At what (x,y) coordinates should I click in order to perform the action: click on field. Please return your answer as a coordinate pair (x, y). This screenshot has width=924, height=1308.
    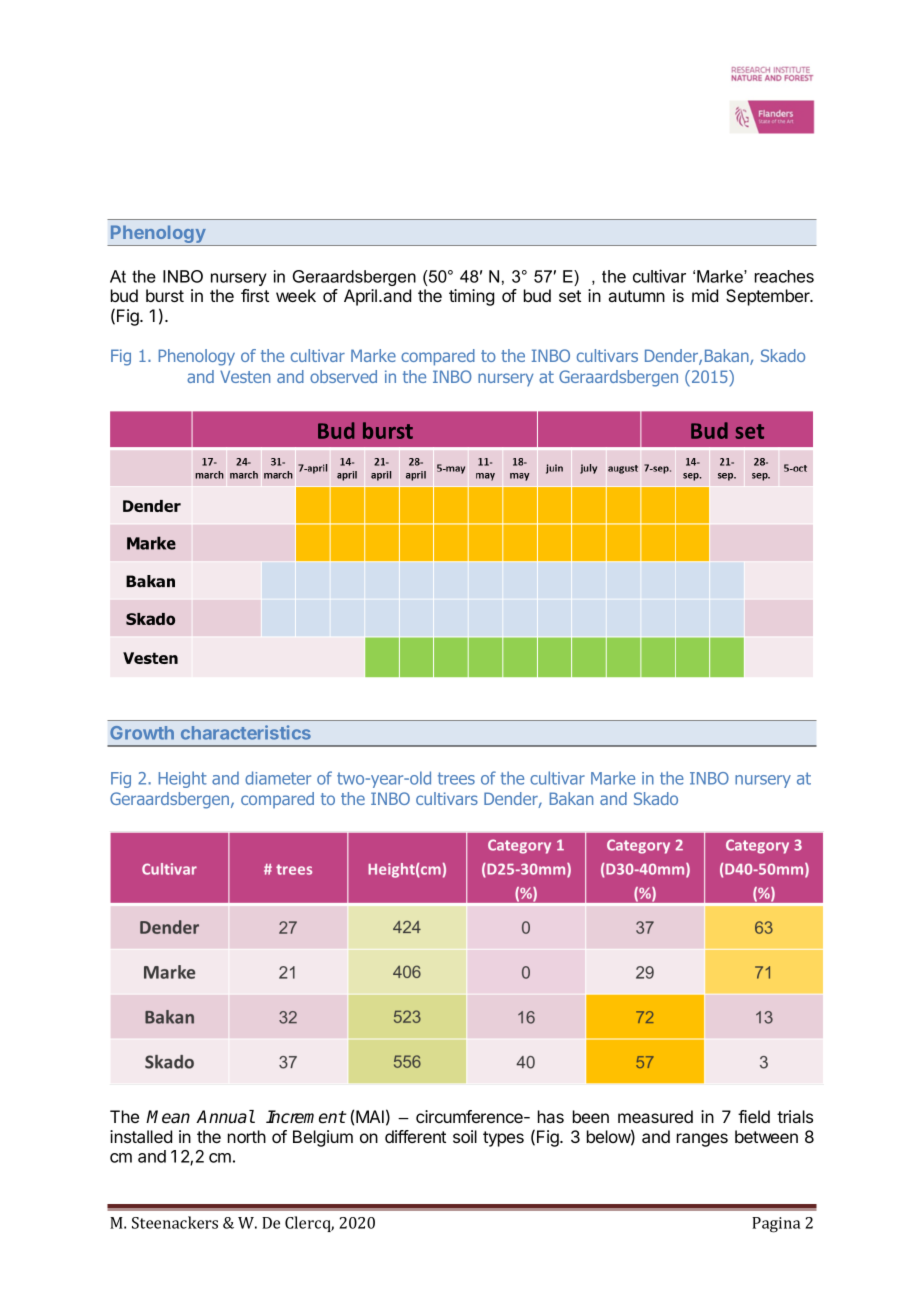
    Looking at the image, I should click on (754, 1116).
